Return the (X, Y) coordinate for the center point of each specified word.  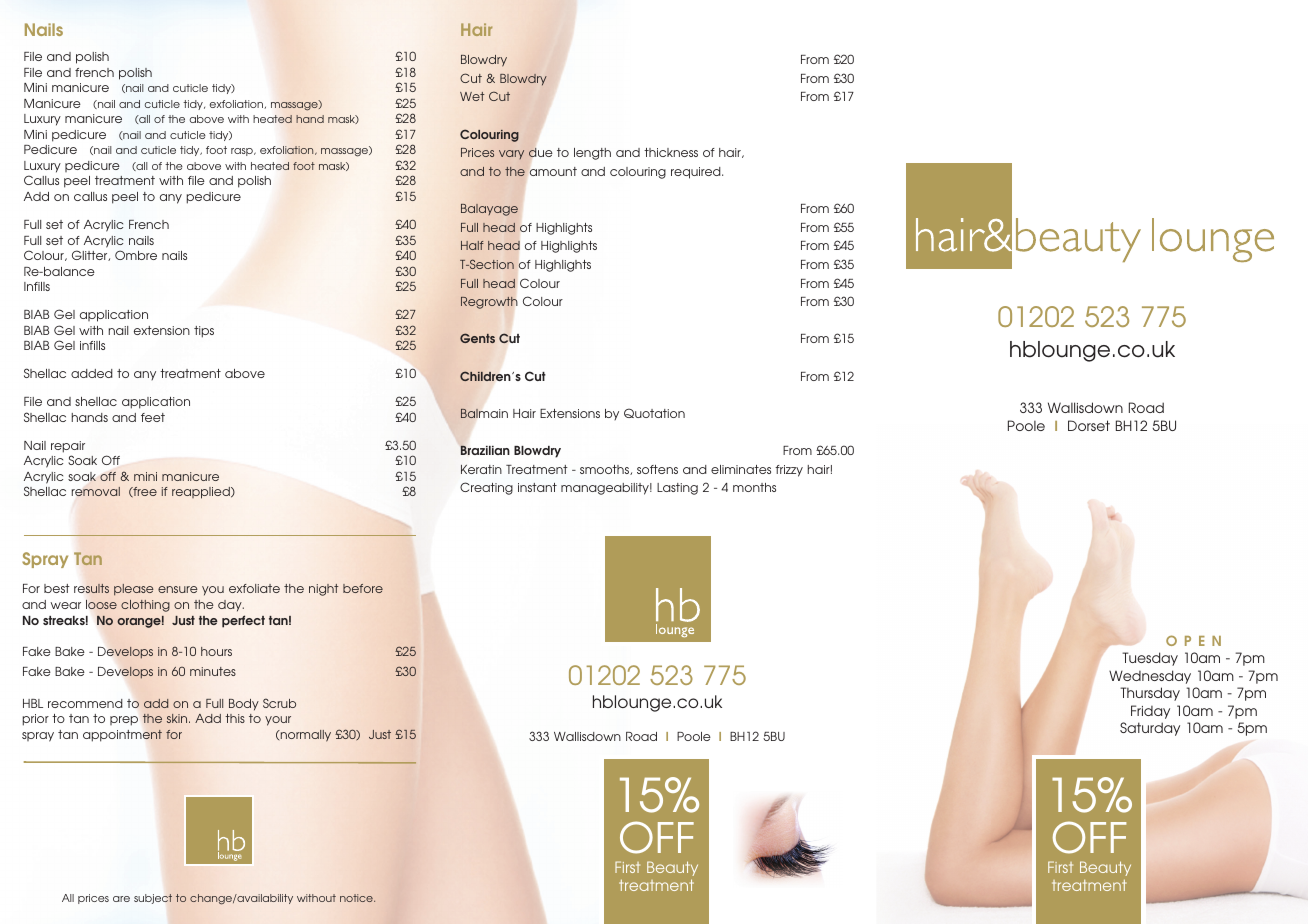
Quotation (654, 413)
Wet (472, 96)
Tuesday (1150, 659)
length (592, 154)
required (697, 173)
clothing (145, 606)
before (363, 588)
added (92, 373)
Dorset (1089, 425)
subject (153, 899)
